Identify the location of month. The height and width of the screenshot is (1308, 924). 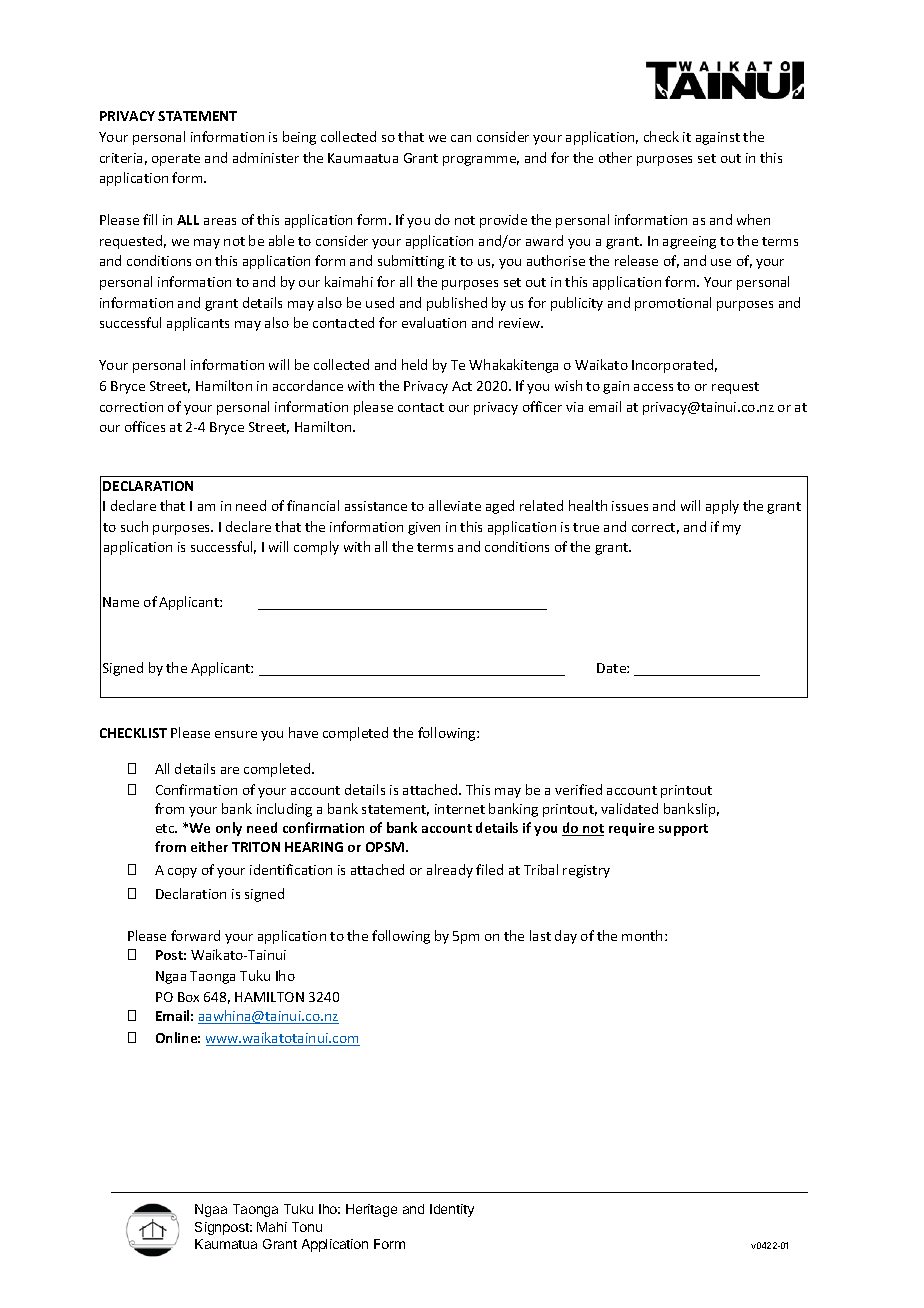
(642, 935).
